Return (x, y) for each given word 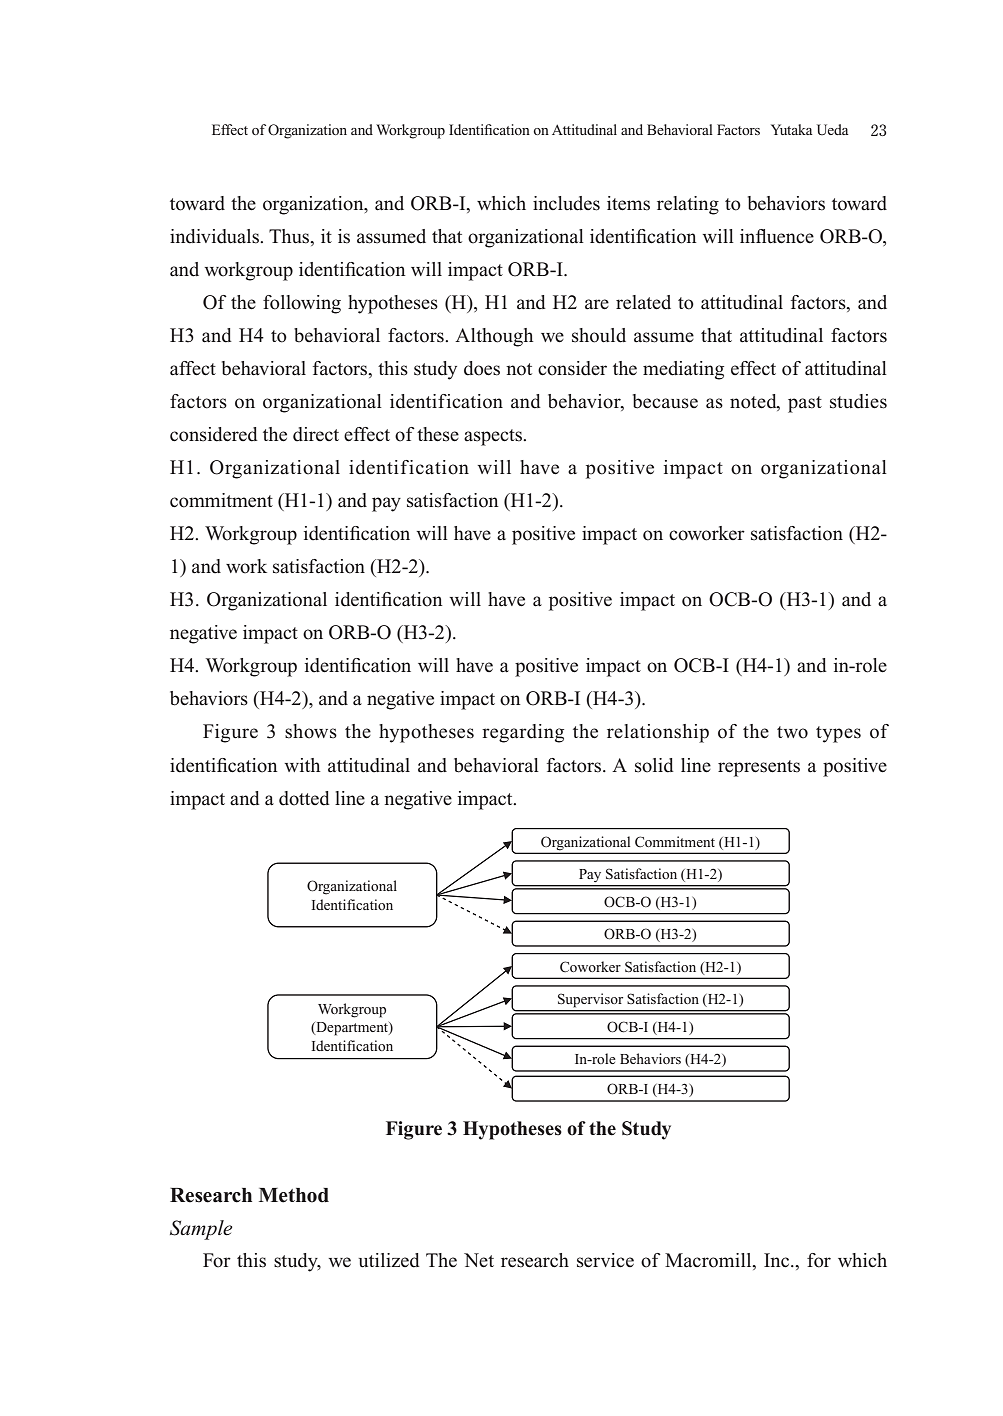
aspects (494, 437)
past (805, 404)
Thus (290, 237)
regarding (523, 733)
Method (294, 1195)
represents (759, 768)
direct (316, 434)
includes (566, 203)
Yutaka (792, 129)
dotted (304, 798)
